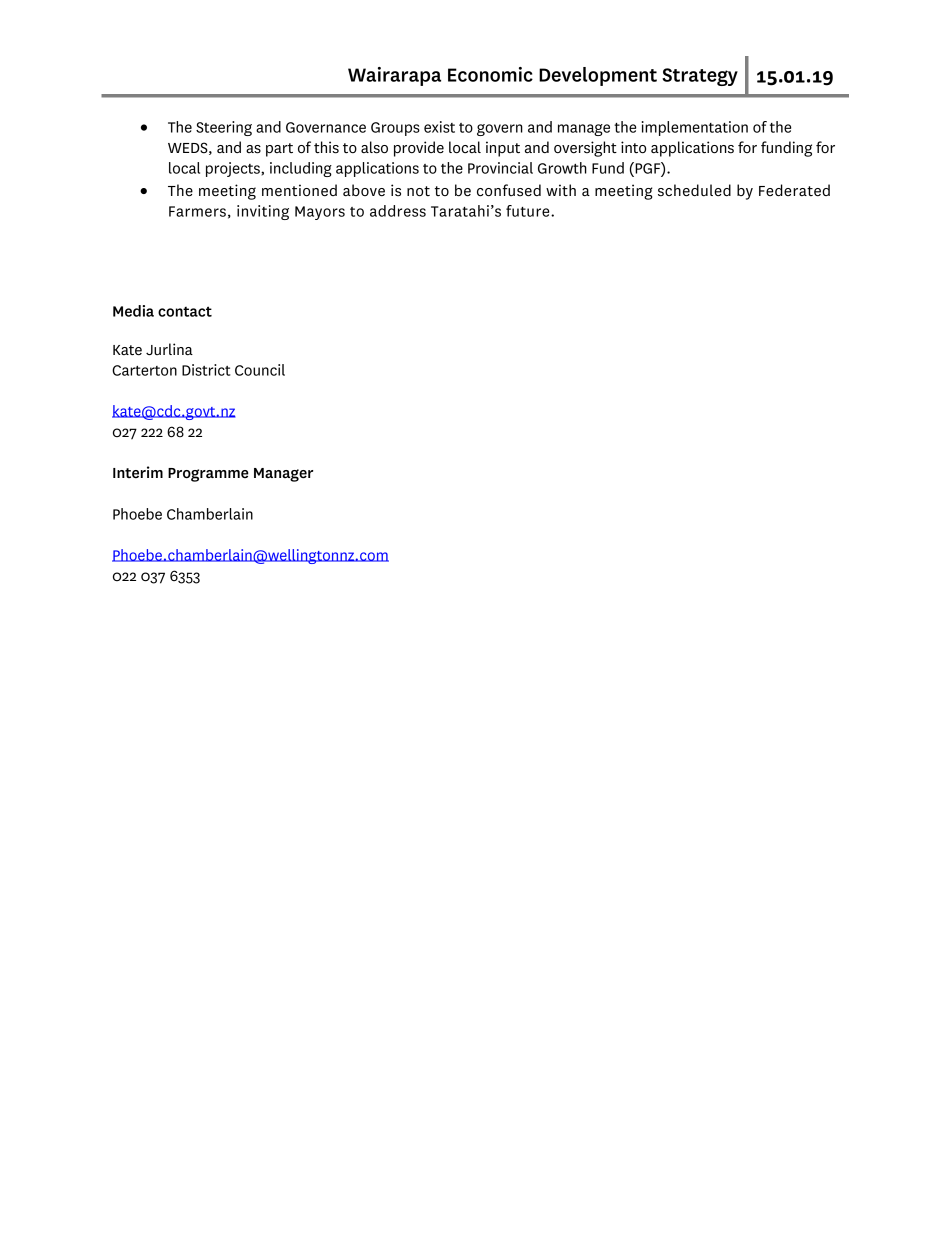  What do you see at coordinates (490, 74) in the screenshot?
I see `Economic` at bounding box center [490, 74].
